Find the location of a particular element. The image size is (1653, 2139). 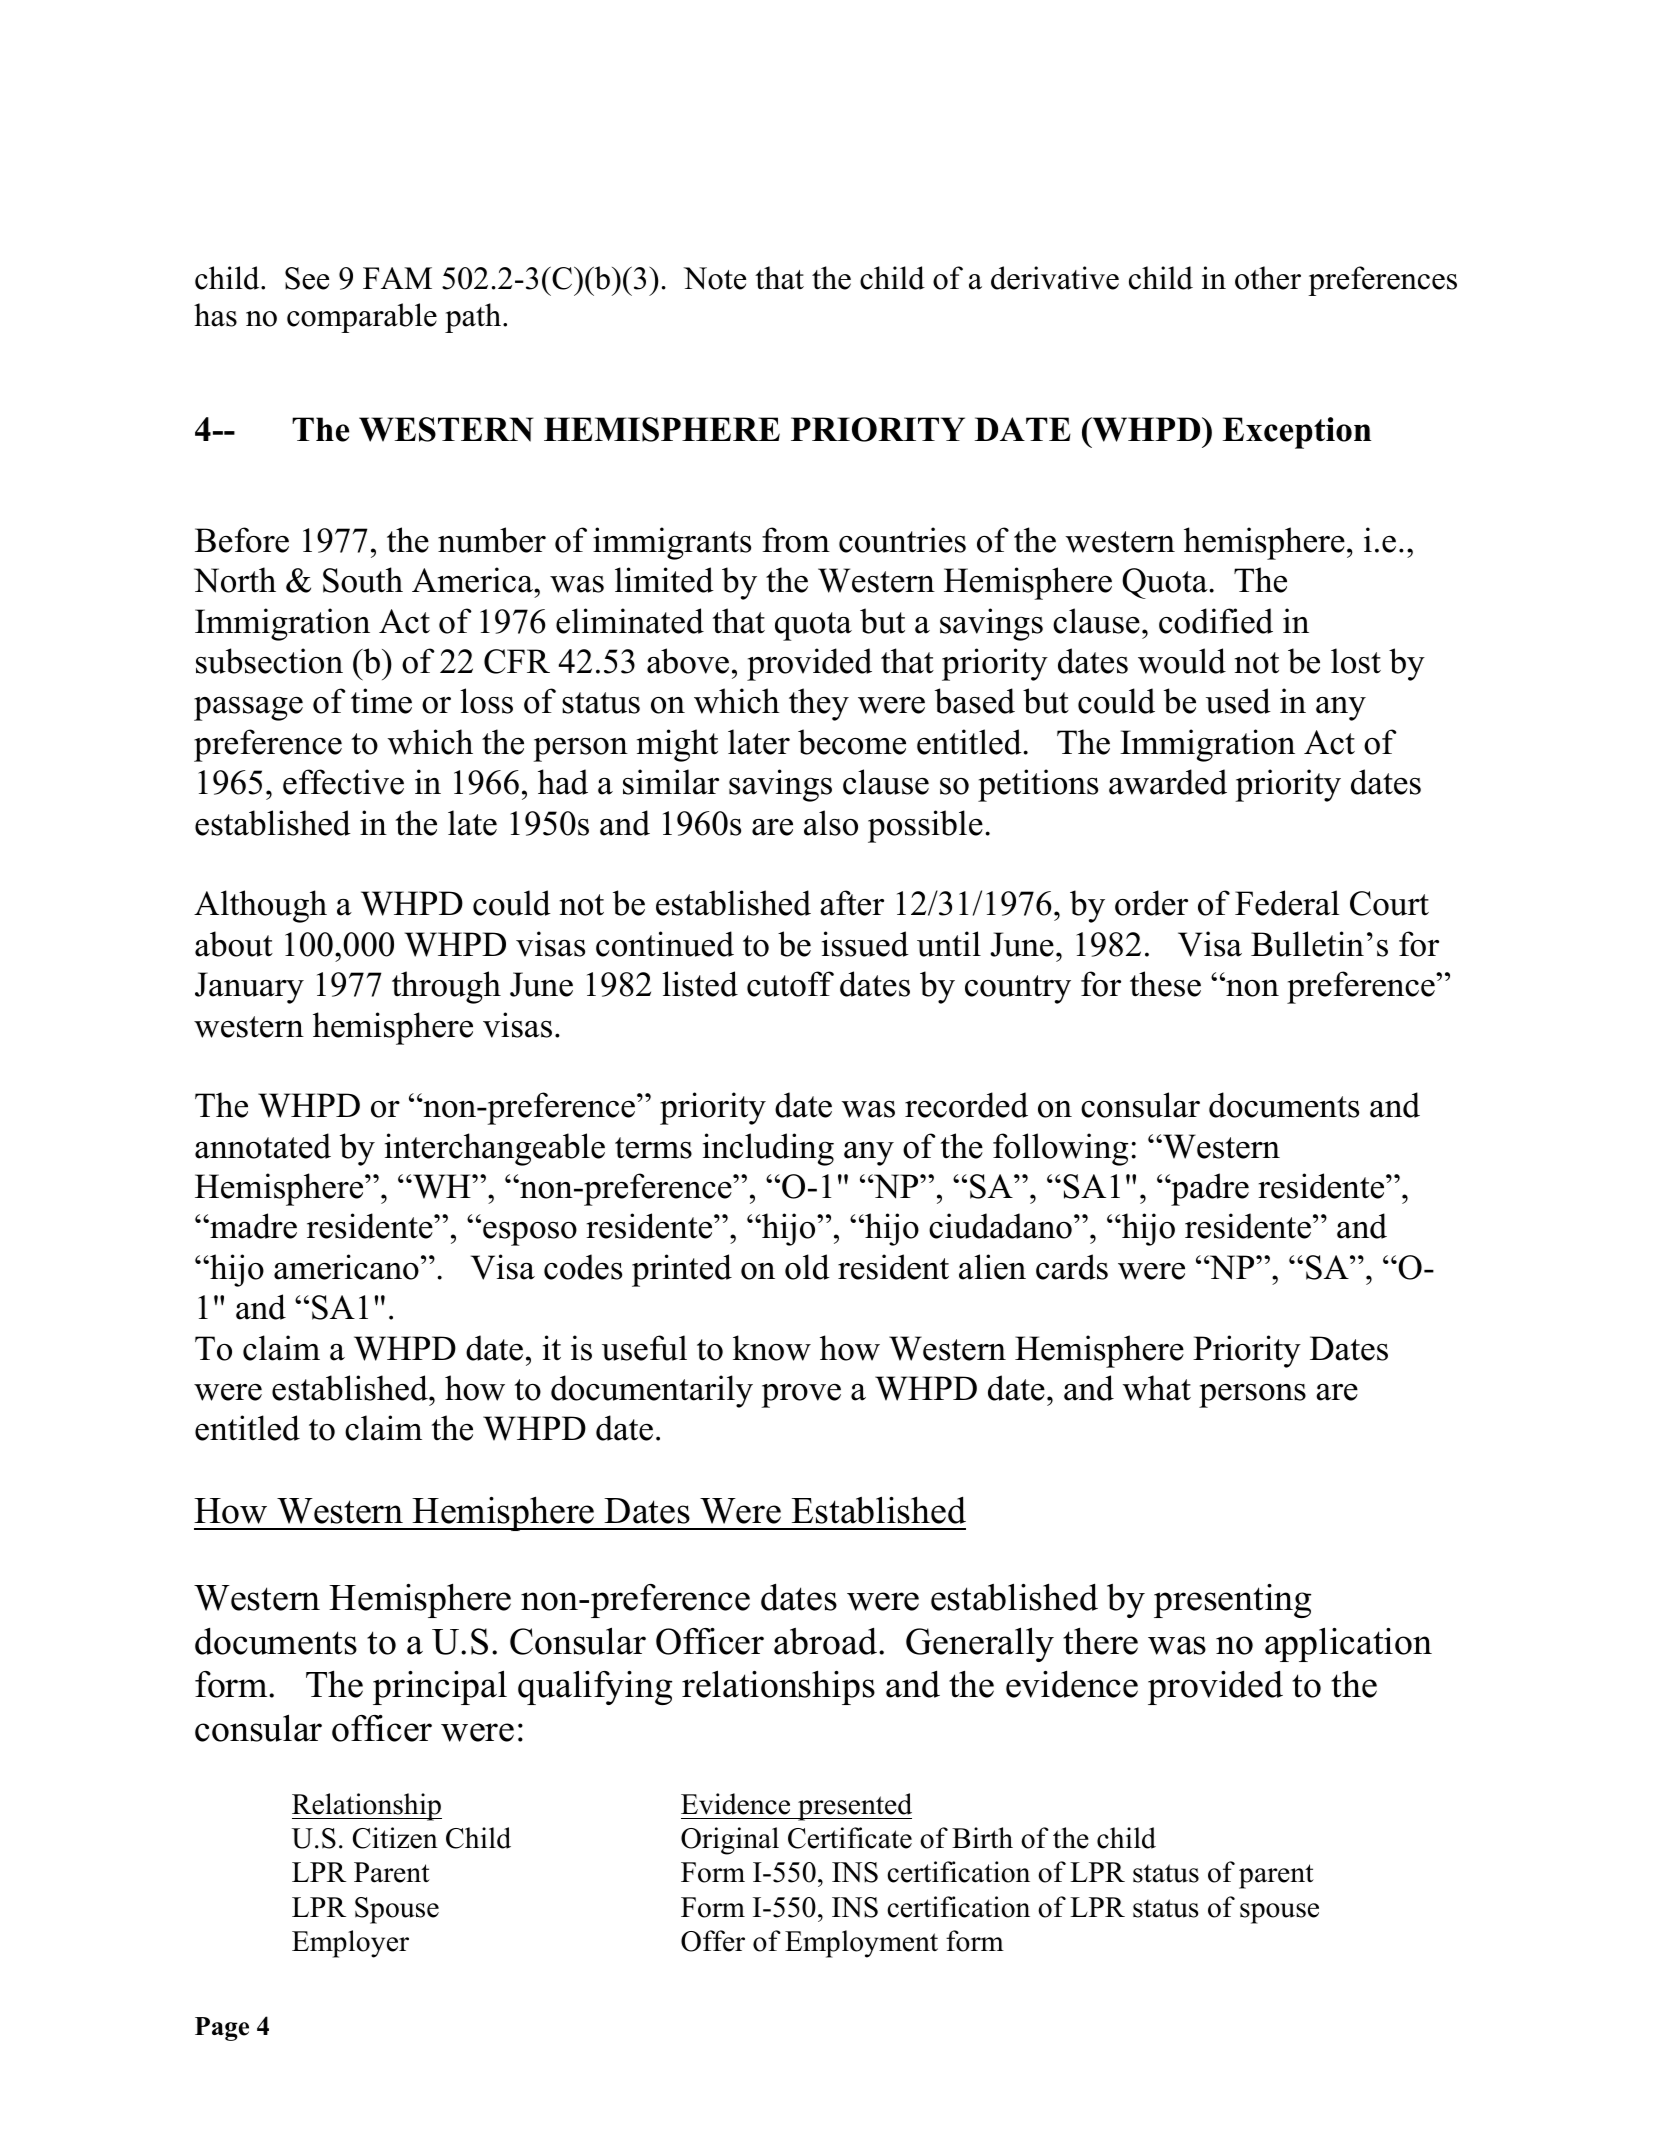

other is located at coordinates (1268, 278).
